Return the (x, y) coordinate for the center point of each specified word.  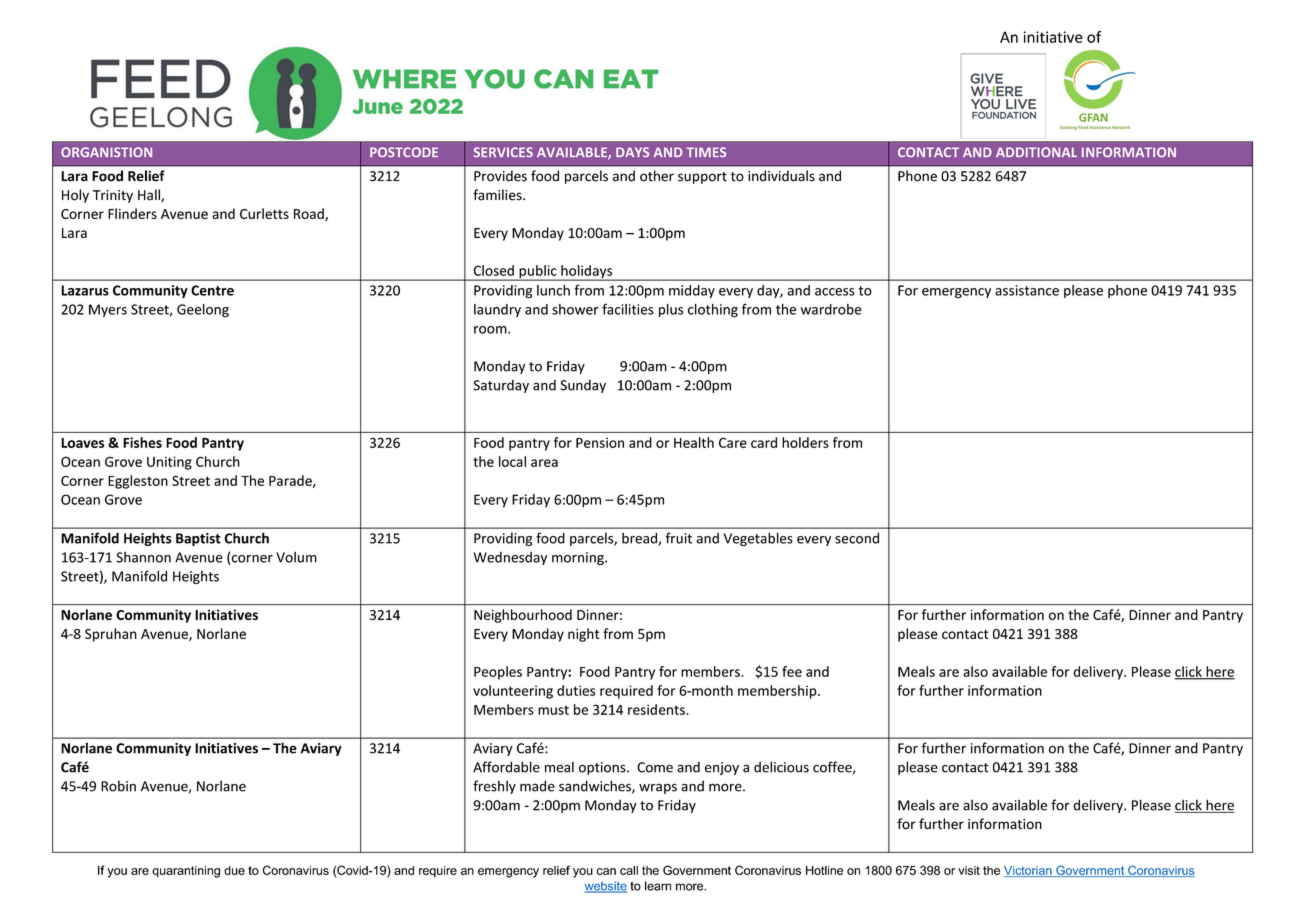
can (606, 871)
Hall (150, 195)
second (857, 538)
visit (969, 870)
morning (579, 558)
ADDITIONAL (1036, 152)
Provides (500, 176)
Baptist (198, 539)
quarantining (186, 872)
